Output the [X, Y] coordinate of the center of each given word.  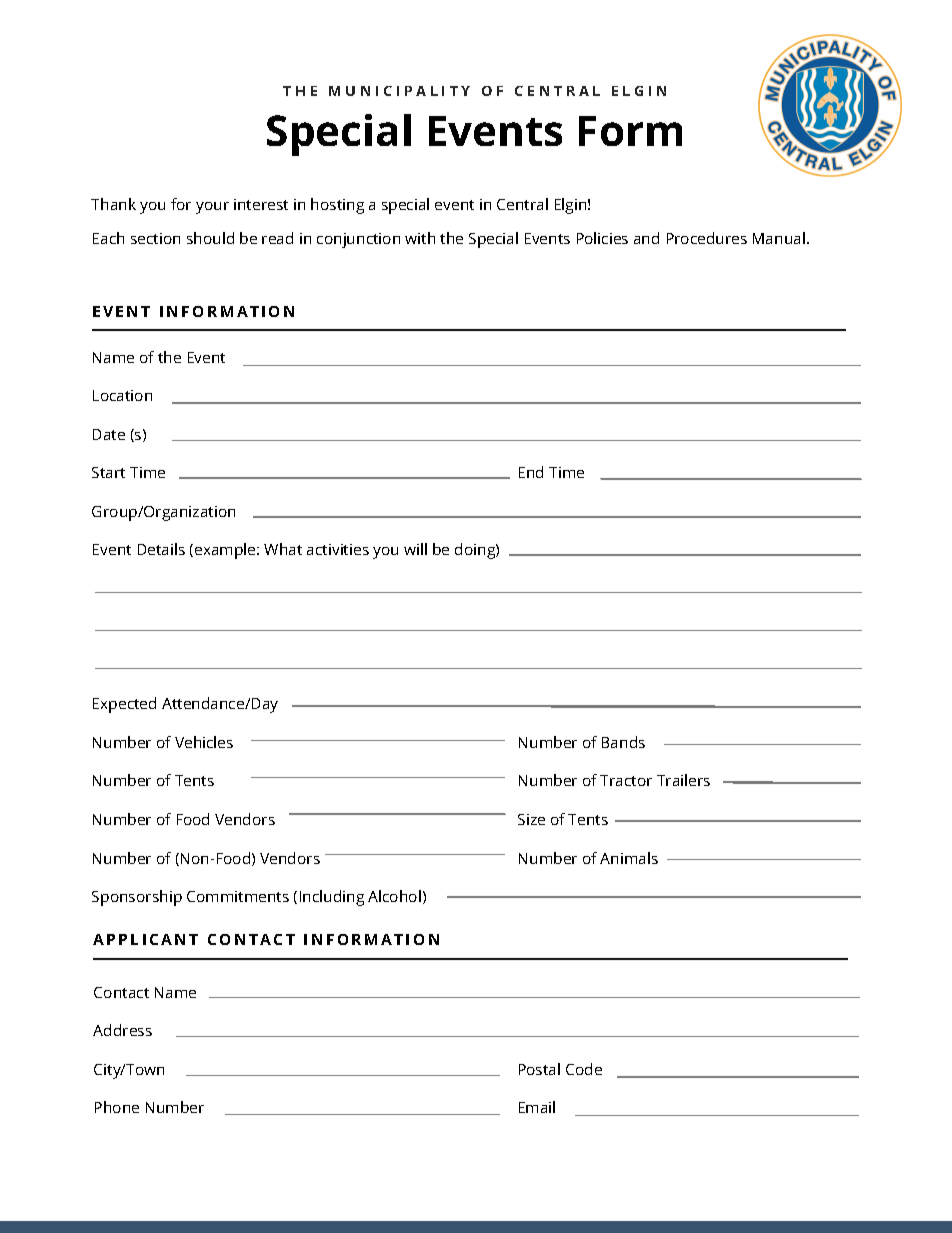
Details [161, 549]
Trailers [683, 780]
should [210, 238]
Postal [539, 1069]
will [415, 549]
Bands [623, 742]
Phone [117, 1107]
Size [531, 819]
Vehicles [204, 742]
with [420, 238]
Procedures [707, 238]
